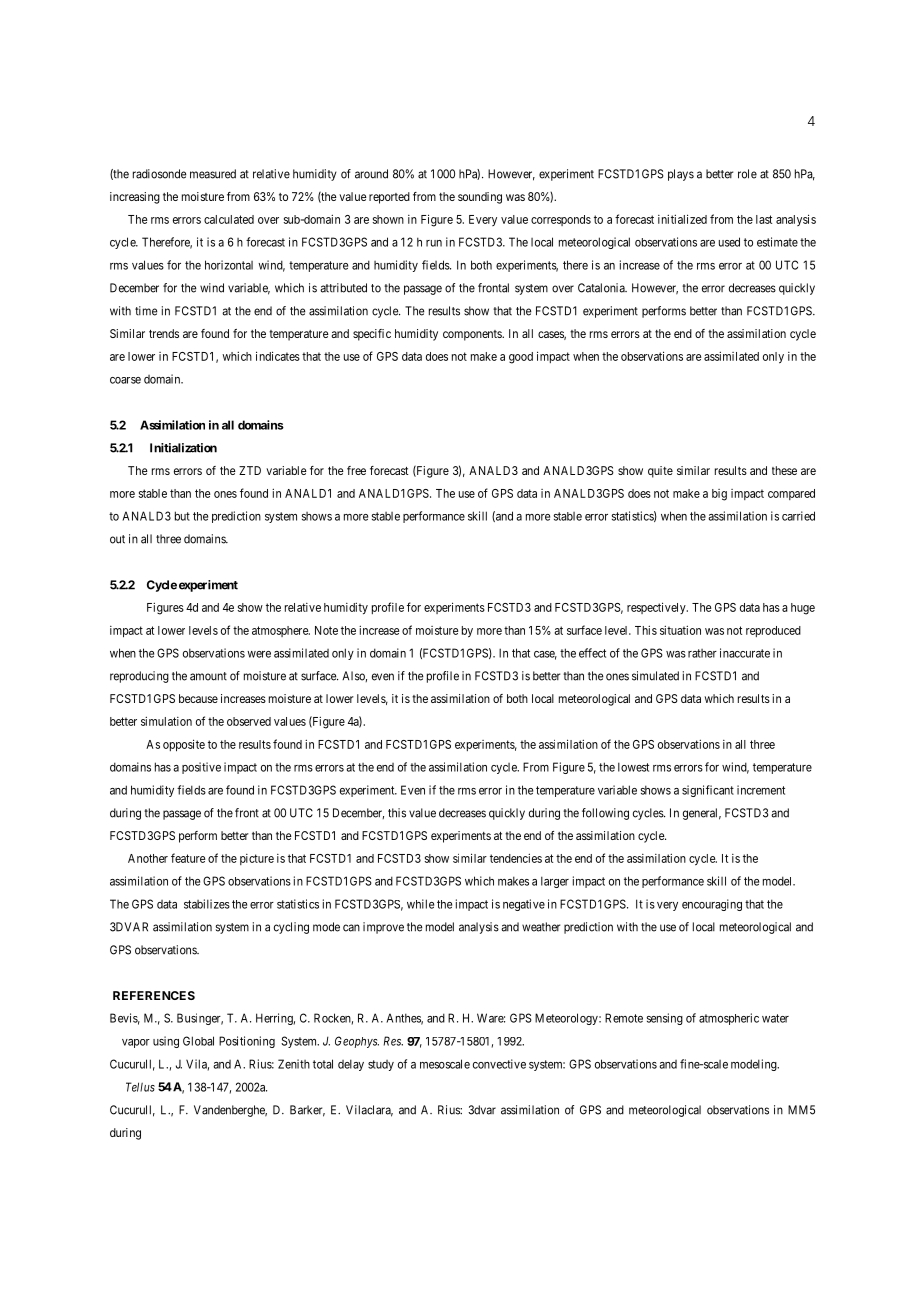 This screenshot has height=1308, width=924. Describe the element at coordinates (229, 219) in the screenshot. I see `calculated` at that location.
